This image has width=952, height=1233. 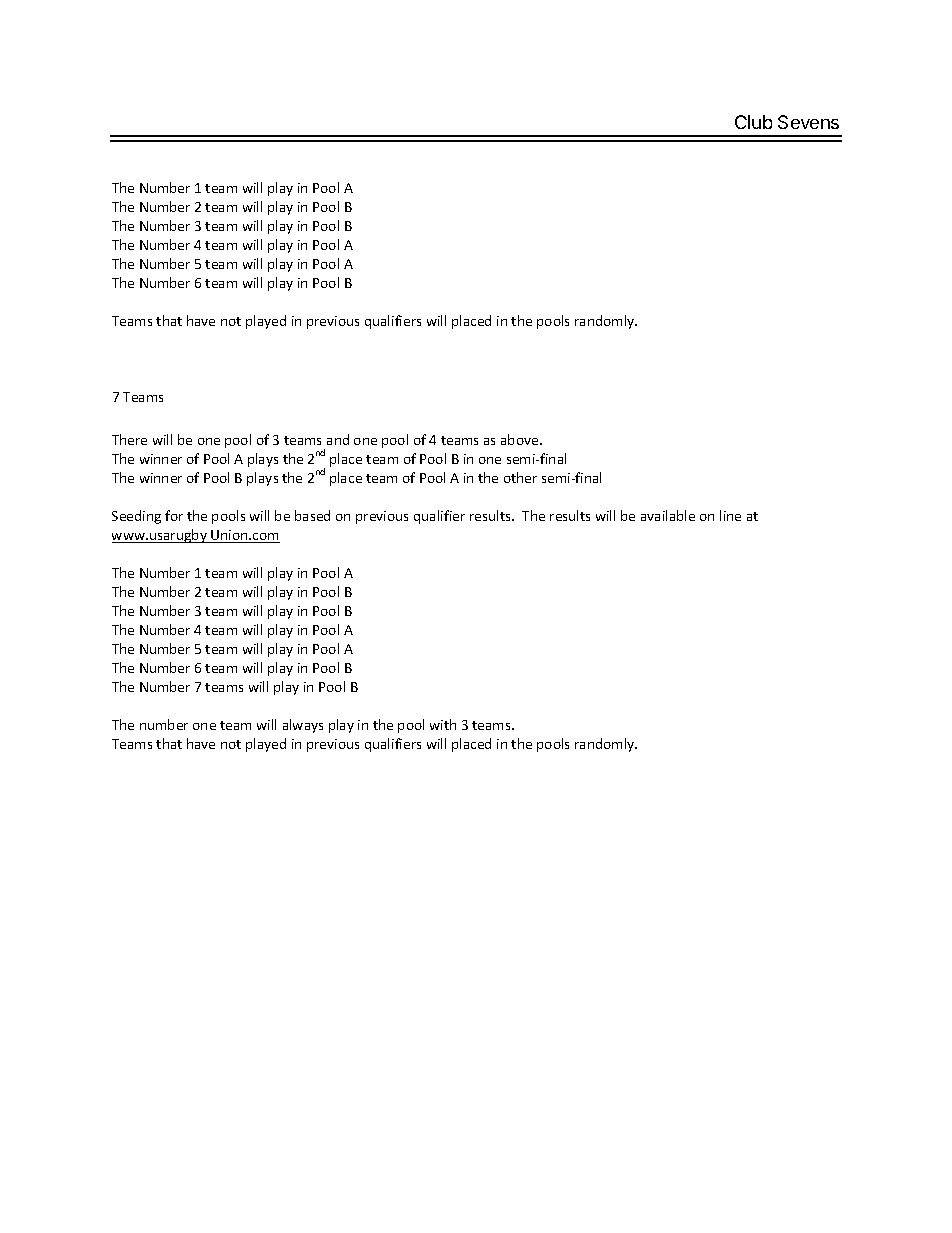 What do you see at coordinates (521, 439) in the image?
I see `above` at bounding box center [521, 439].
